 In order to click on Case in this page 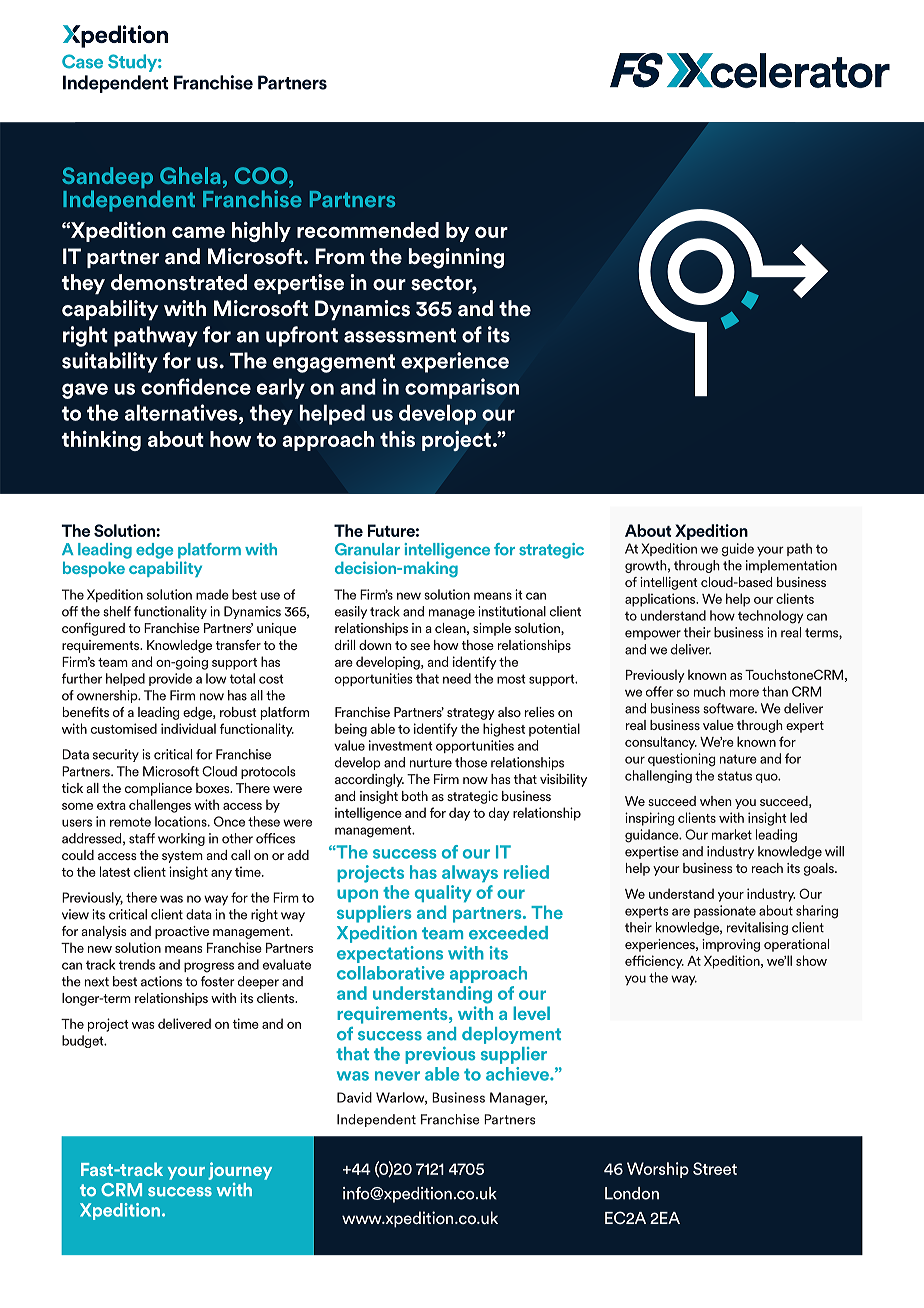, I will do `click(82, 61)`.
